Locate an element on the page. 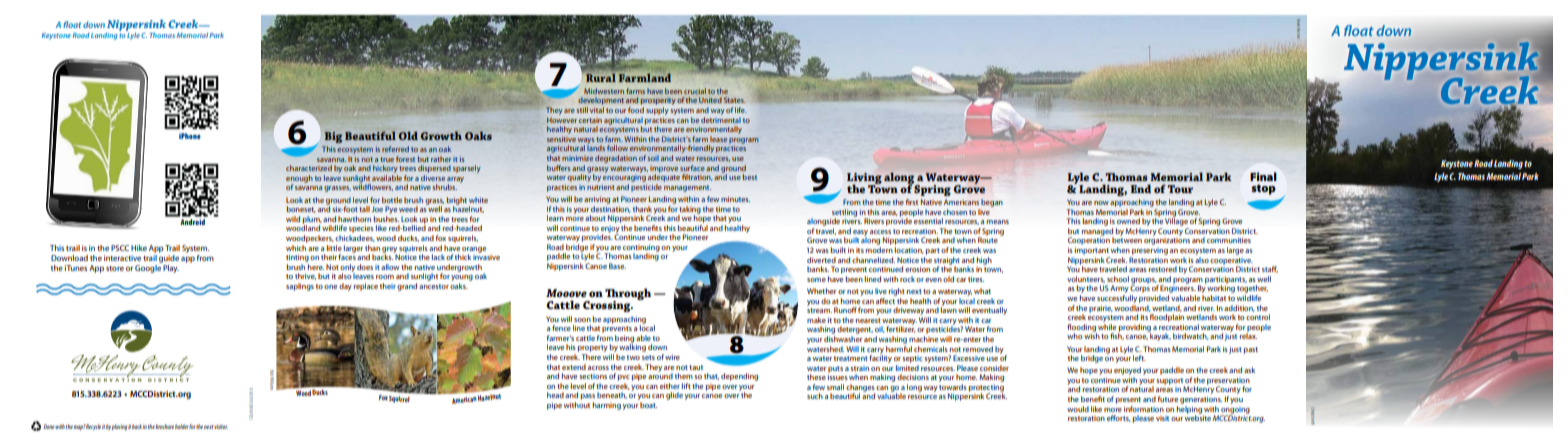 This image has width=1568, height=445. boat is located at coordinates (648, 405).
